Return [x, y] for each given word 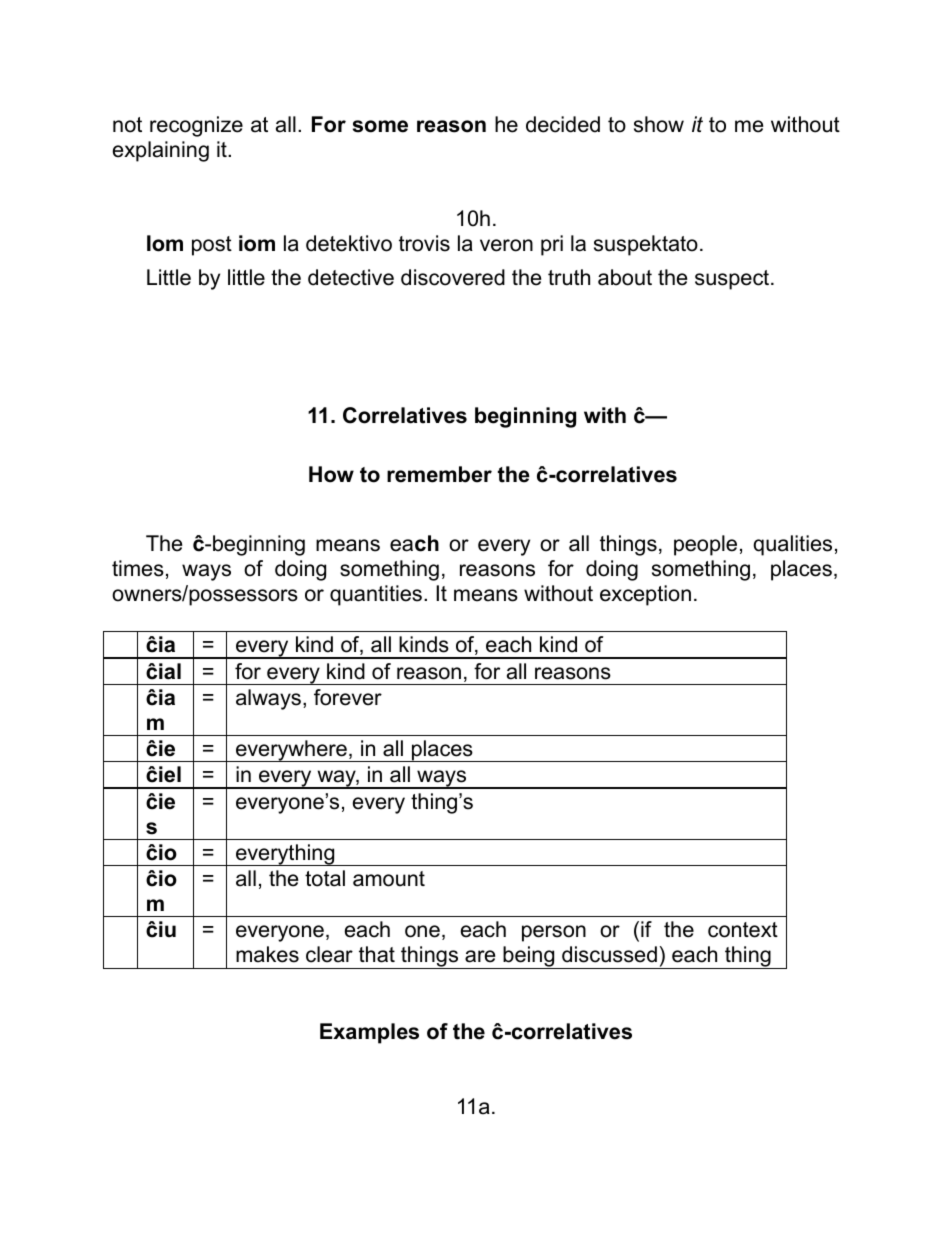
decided [563, 124]
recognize [196, 126]
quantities [377, 595]
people [705, 545]
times [138, 568]
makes [267, 954]
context [743, 930]
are [480, 956]
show [659, 124]
